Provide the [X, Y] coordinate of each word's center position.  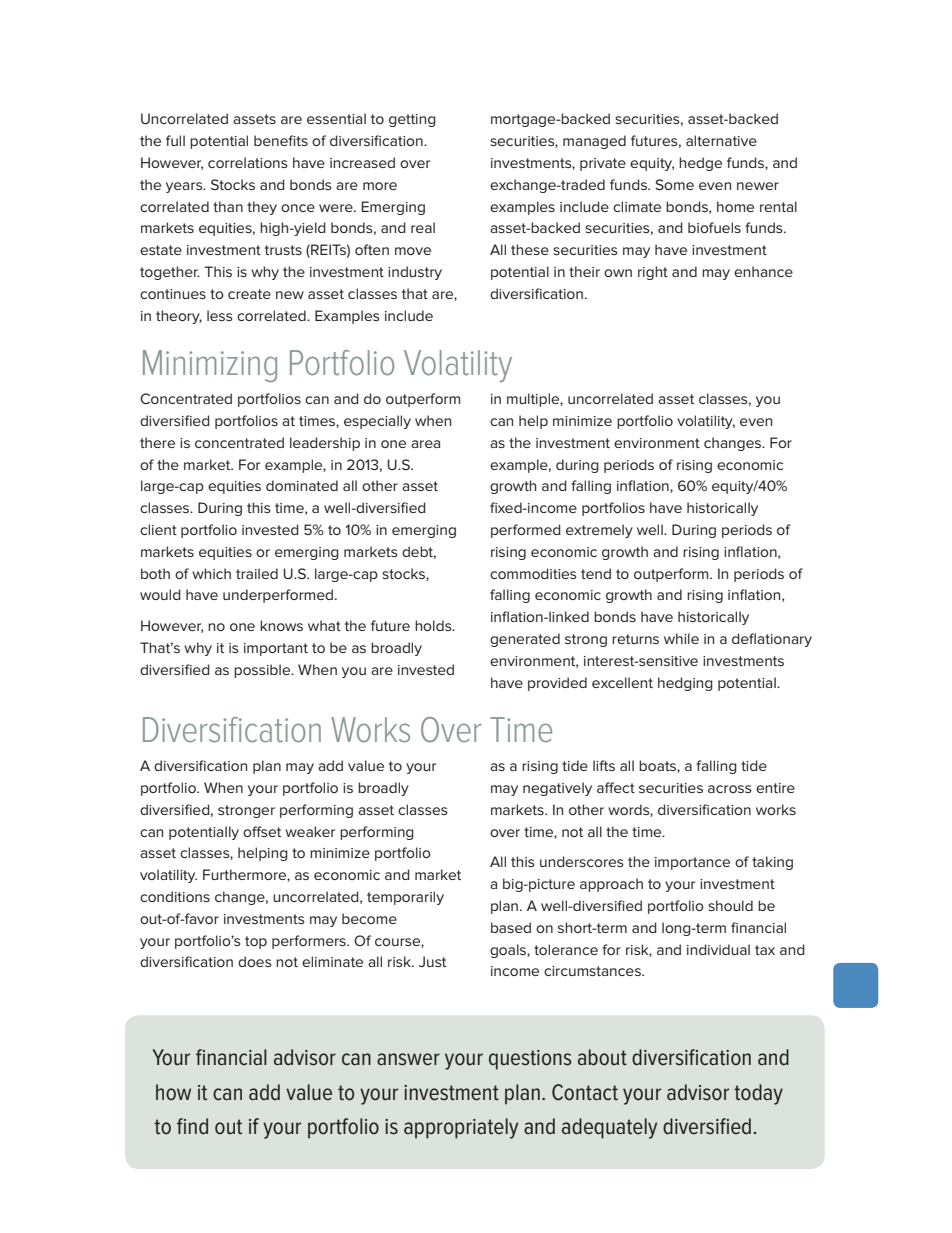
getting [412, 120]
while [681, 638]
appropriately [461, 1128]
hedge [700, 164]
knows [281, 625]
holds [434, 625]
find [192, 1126]
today [758, 1094]
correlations [248, 162]
